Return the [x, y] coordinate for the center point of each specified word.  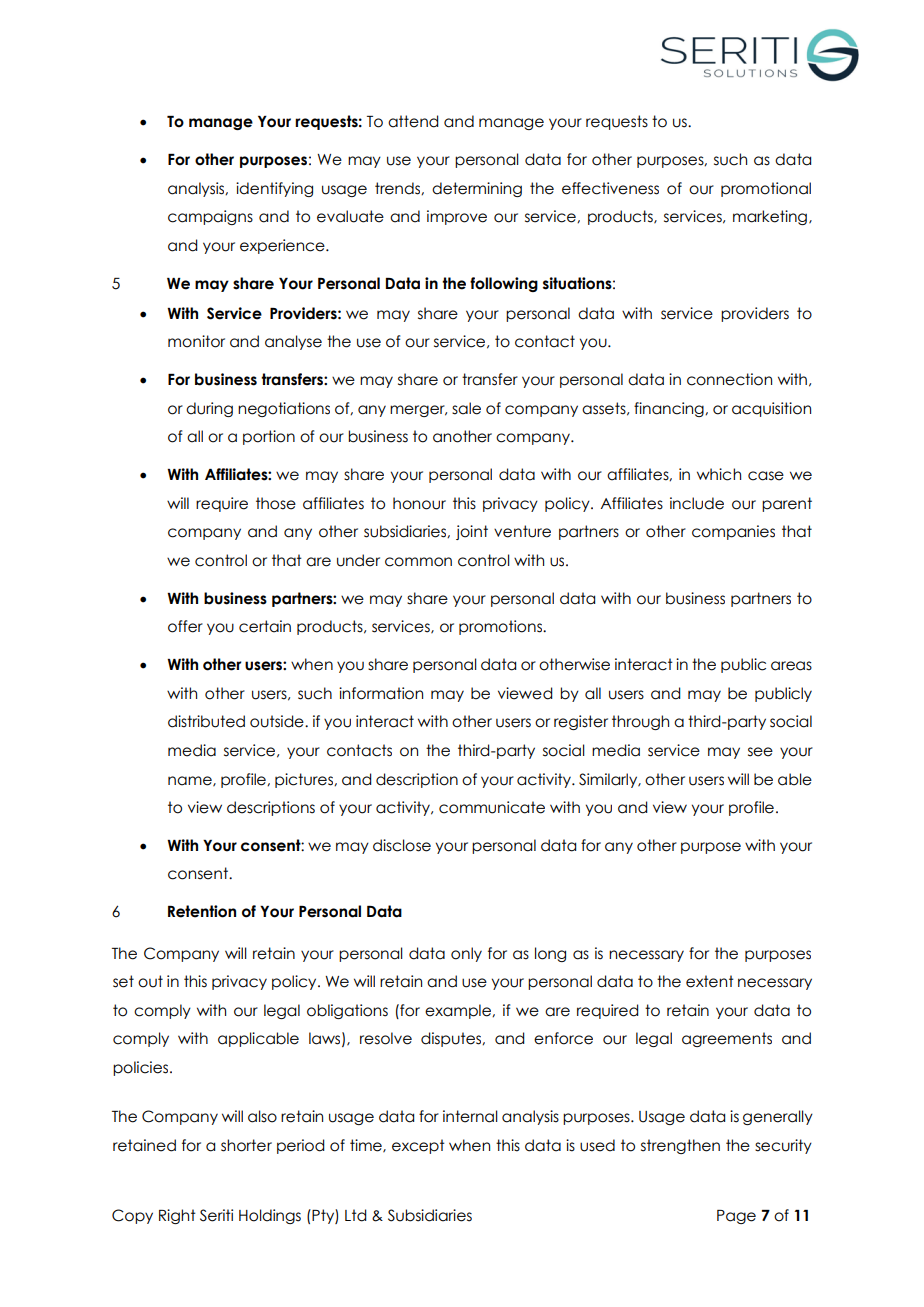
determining [477, 189]
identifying [274, 189]
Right [177, 1216]
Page [736, 1217]
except [418, 1146]
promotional [766, 189]
